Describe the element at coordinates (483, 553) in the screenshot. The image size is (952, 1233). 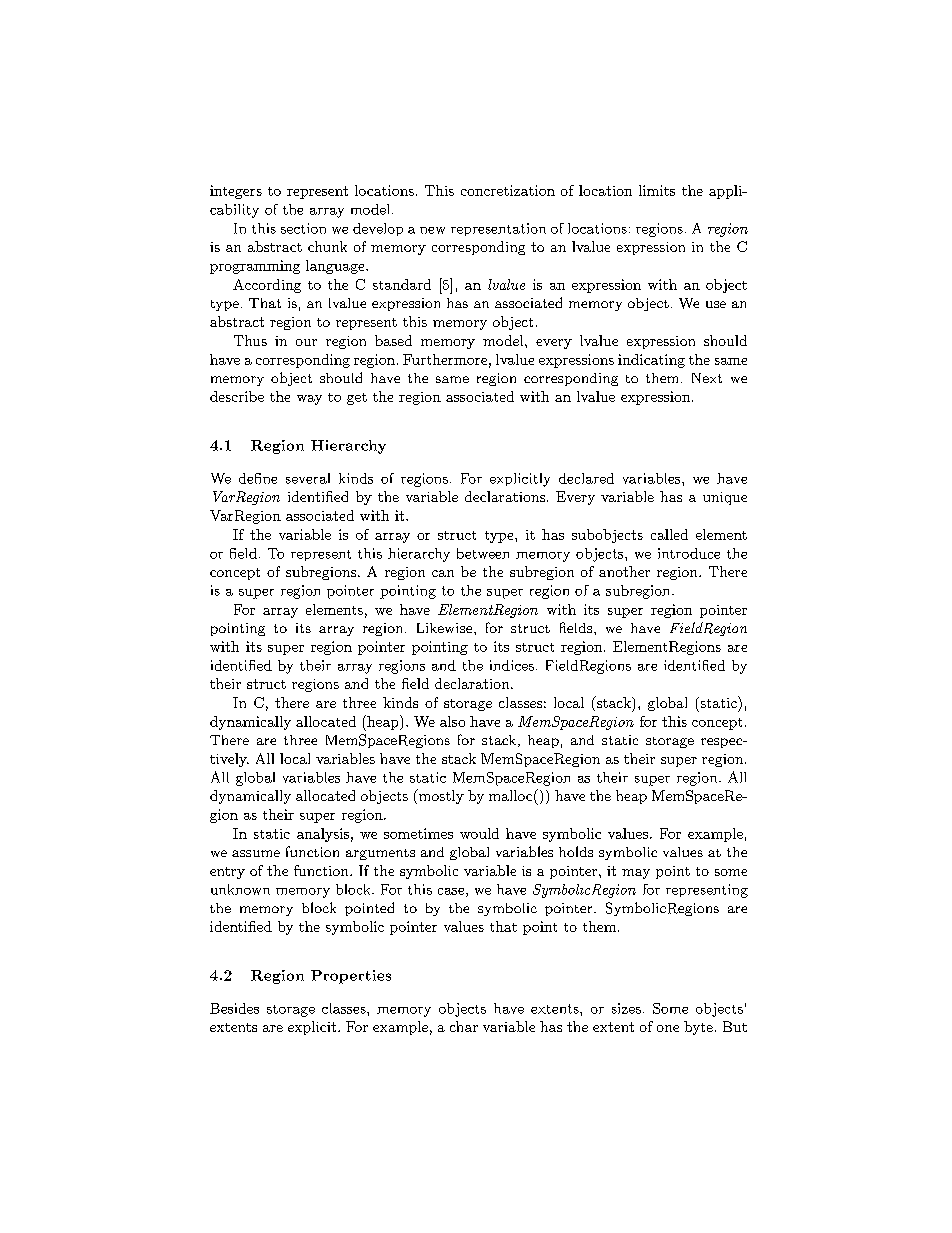
I see `between` at that location.
